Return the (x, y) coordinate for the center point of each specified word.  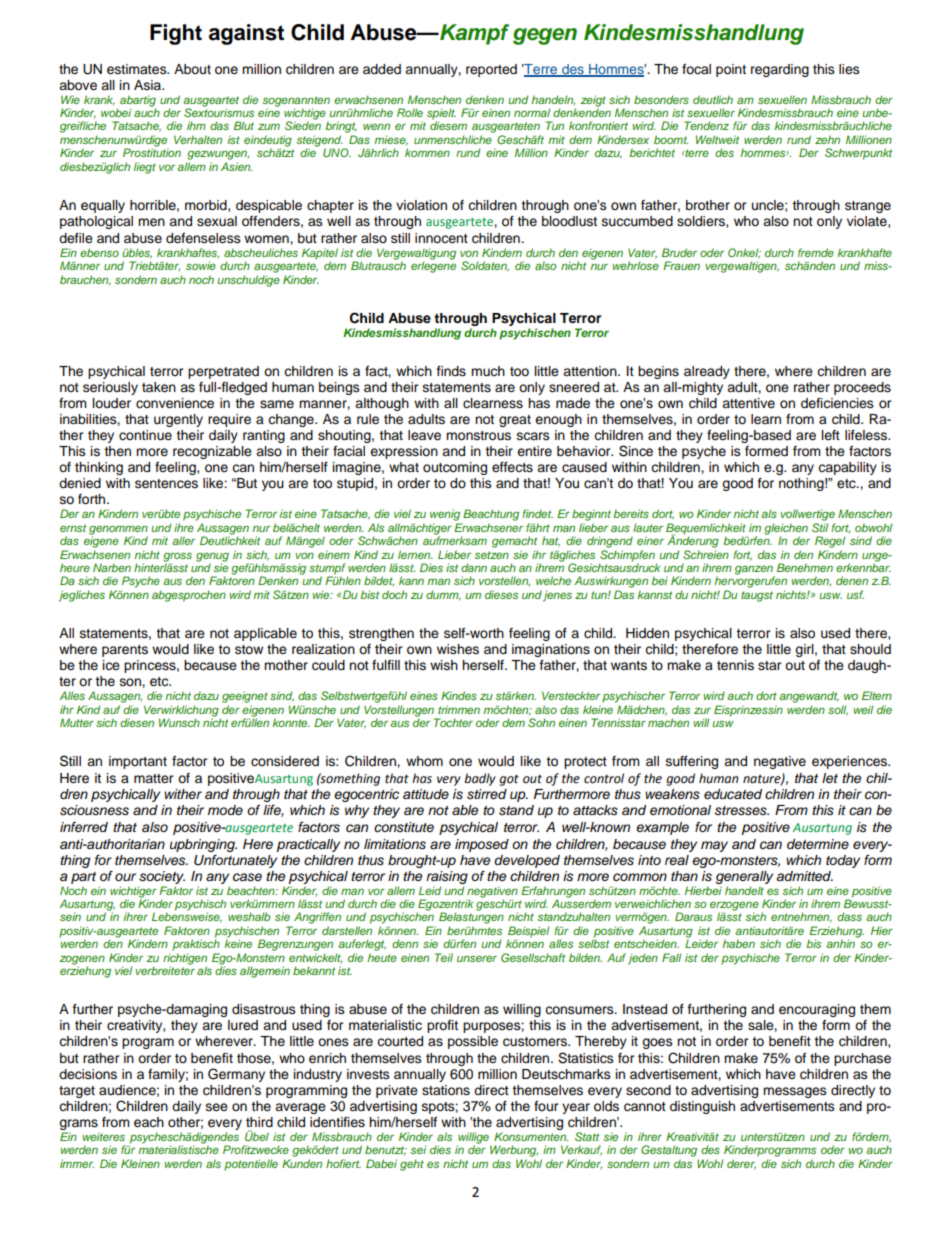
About (192, 69)
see (217, 1107)
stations (446, 1090)
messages (795, 1092)
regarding (780, 70)
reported (491, 70)
